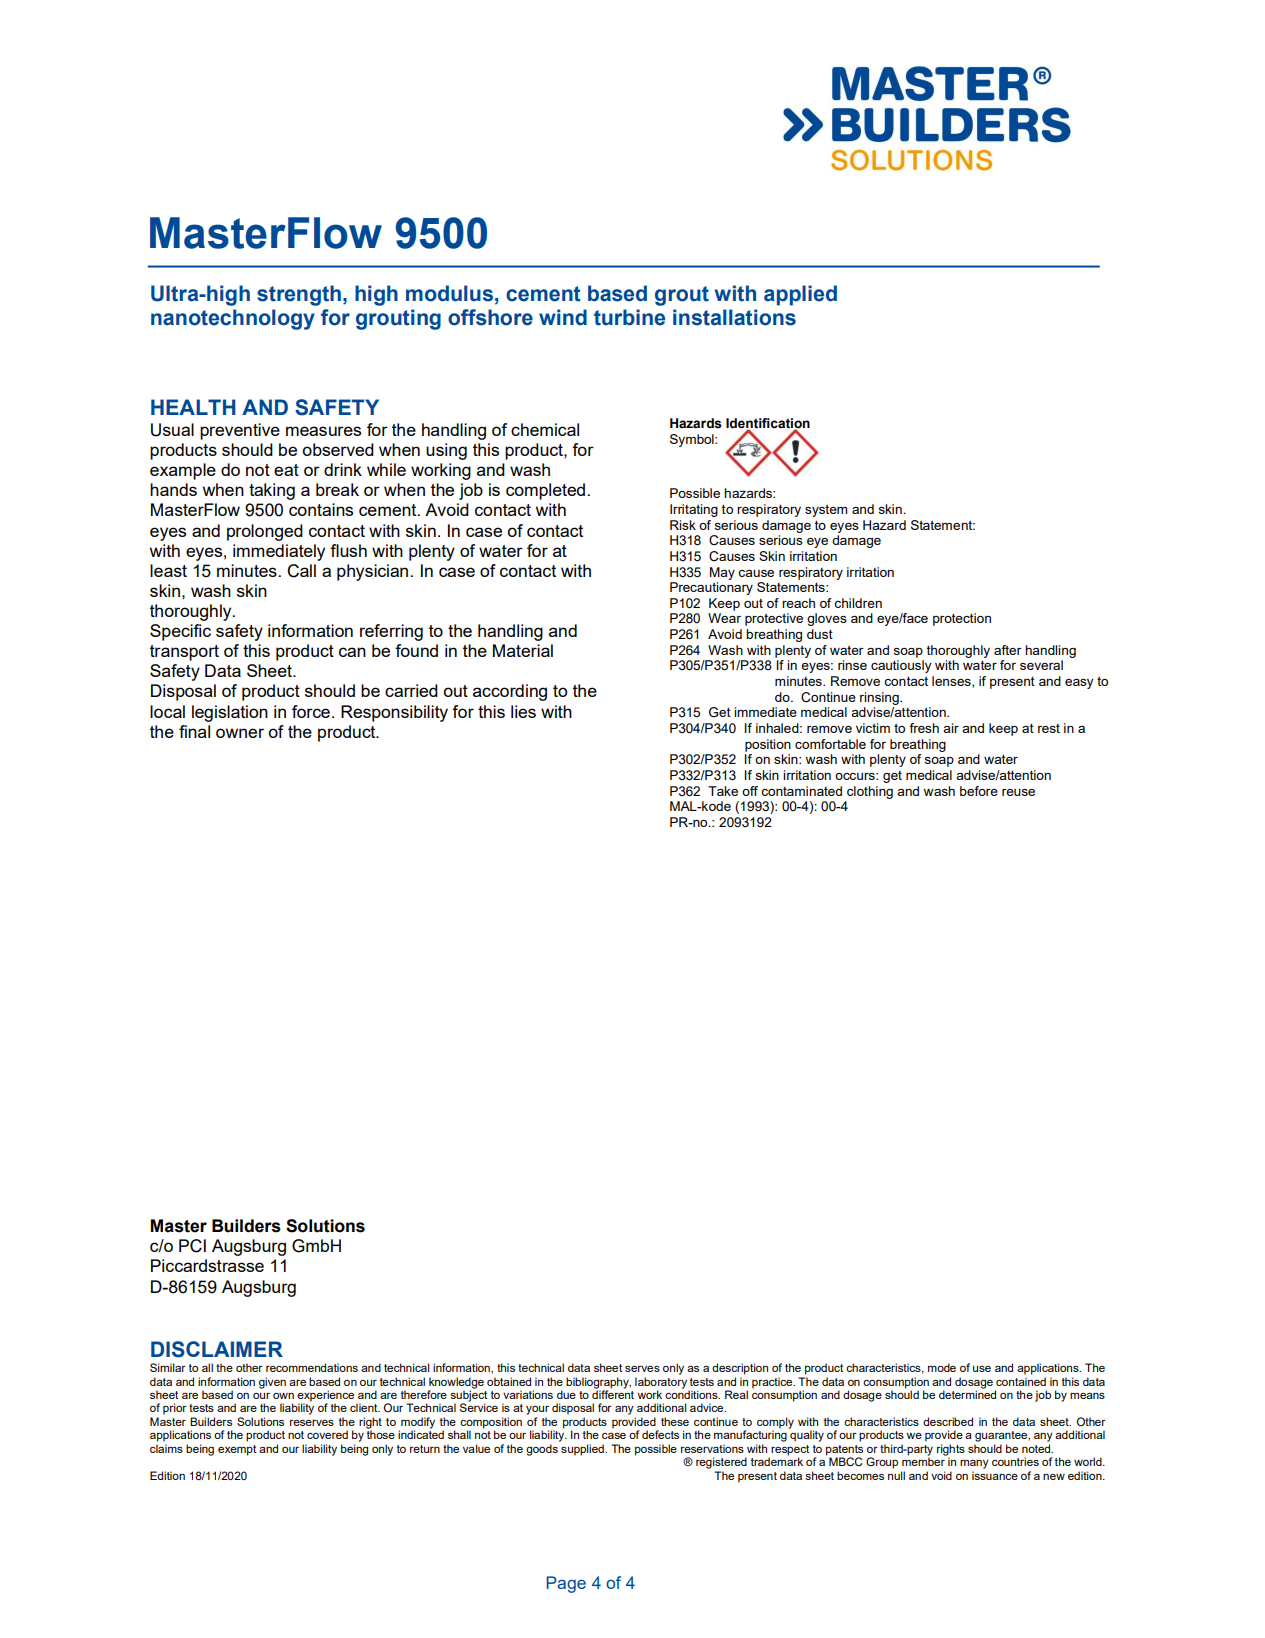  What do you see at coordinates (233, 319) in the image?
I see `nanotechnology` at bounding box center [233, 319].
